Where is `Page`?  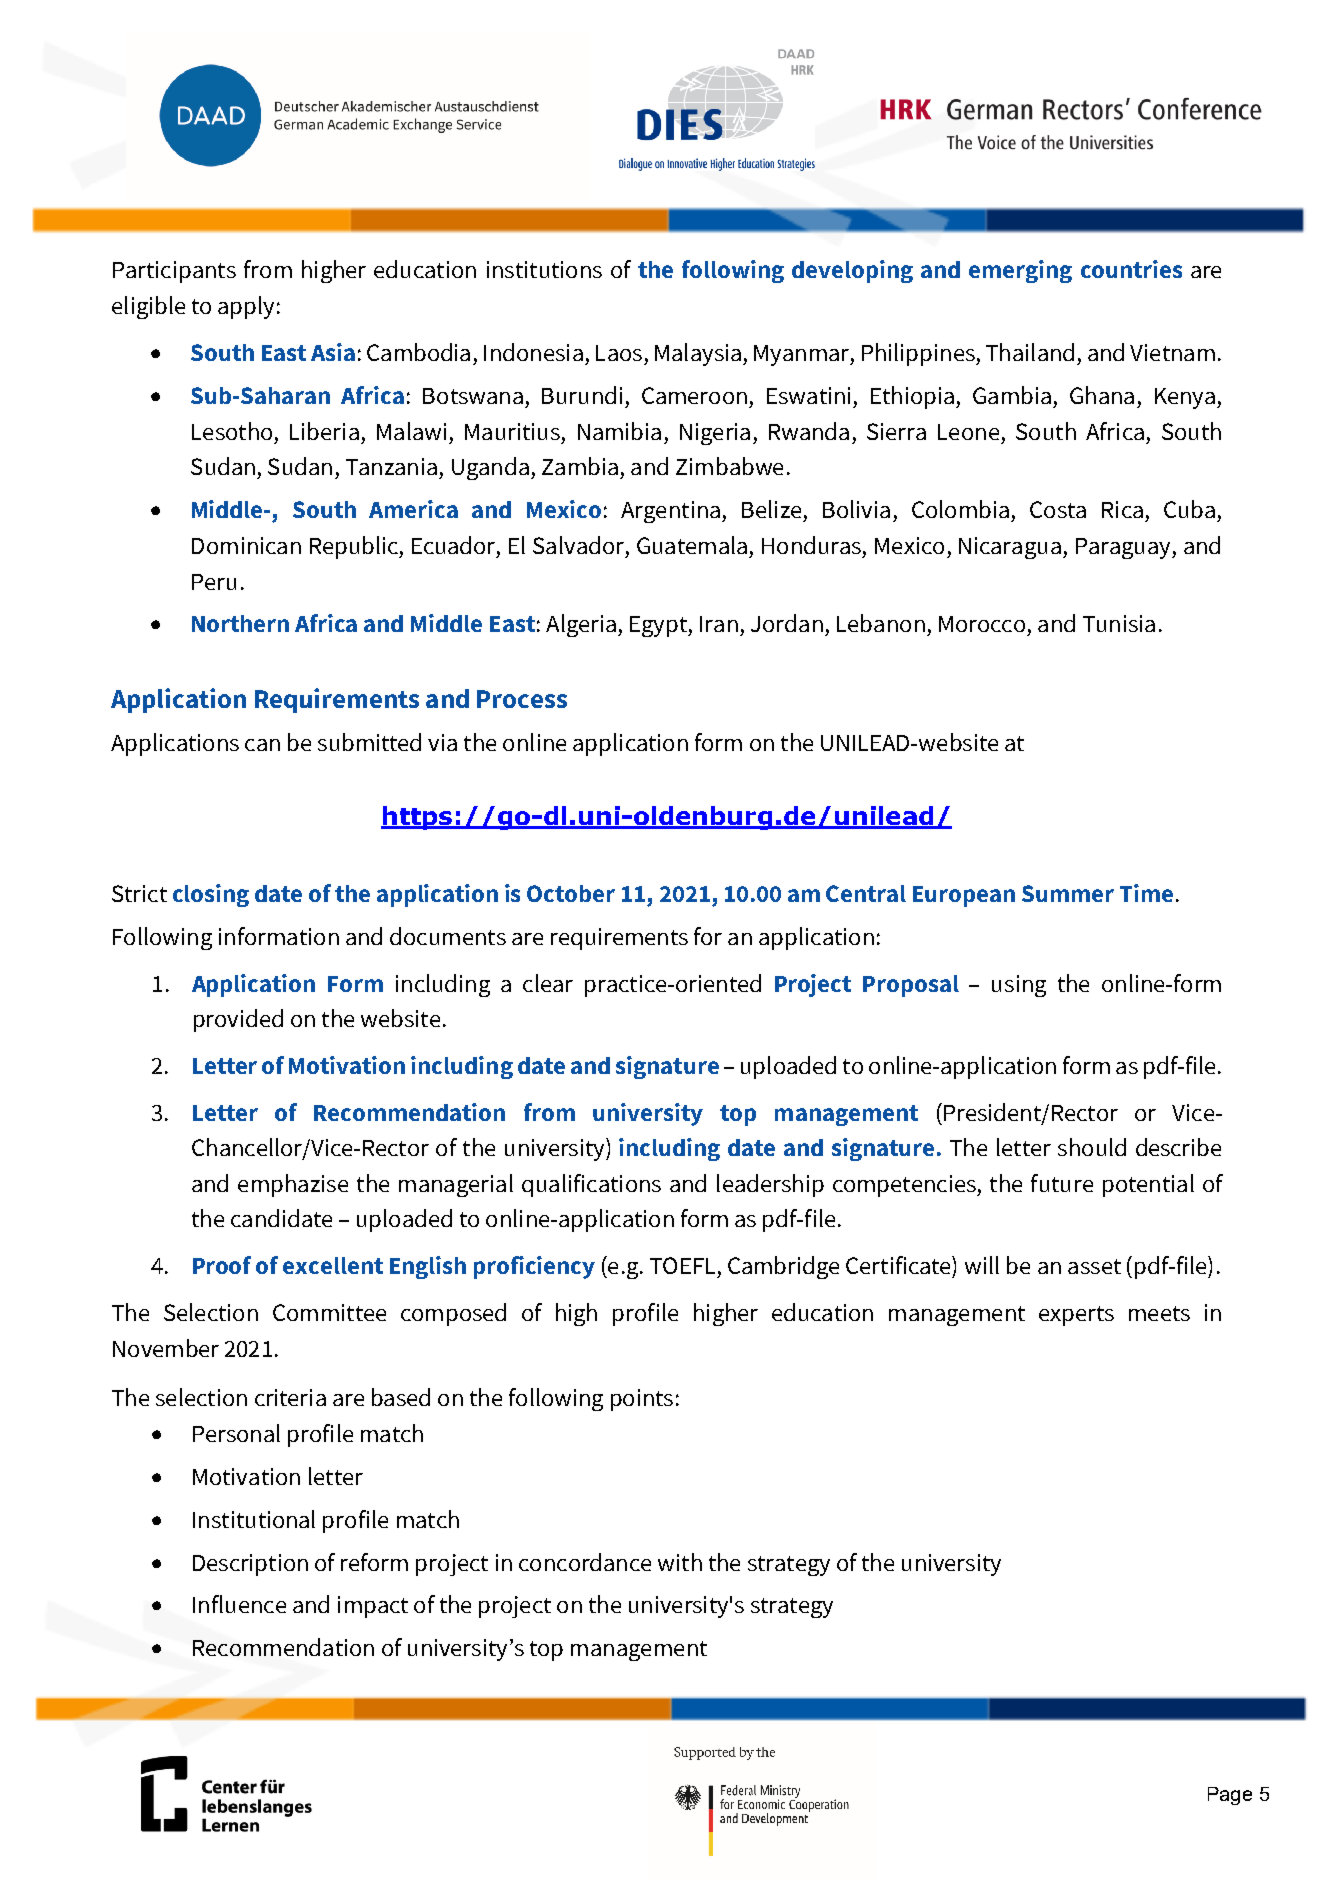 Page is located at coordinates (1230, 1796).
